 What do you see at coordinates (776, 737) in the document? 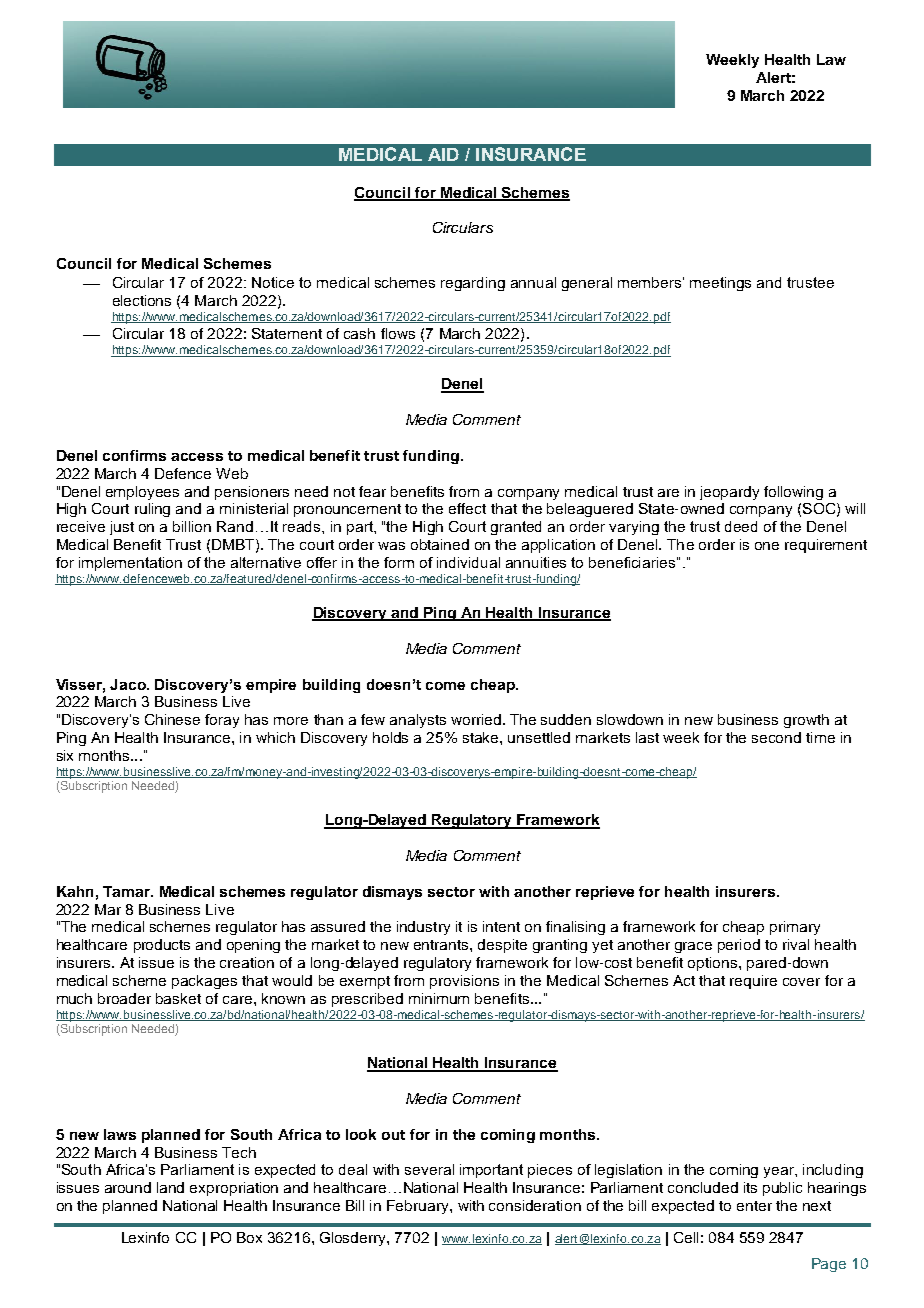
I see `second` at bounding box center [776, 737].
